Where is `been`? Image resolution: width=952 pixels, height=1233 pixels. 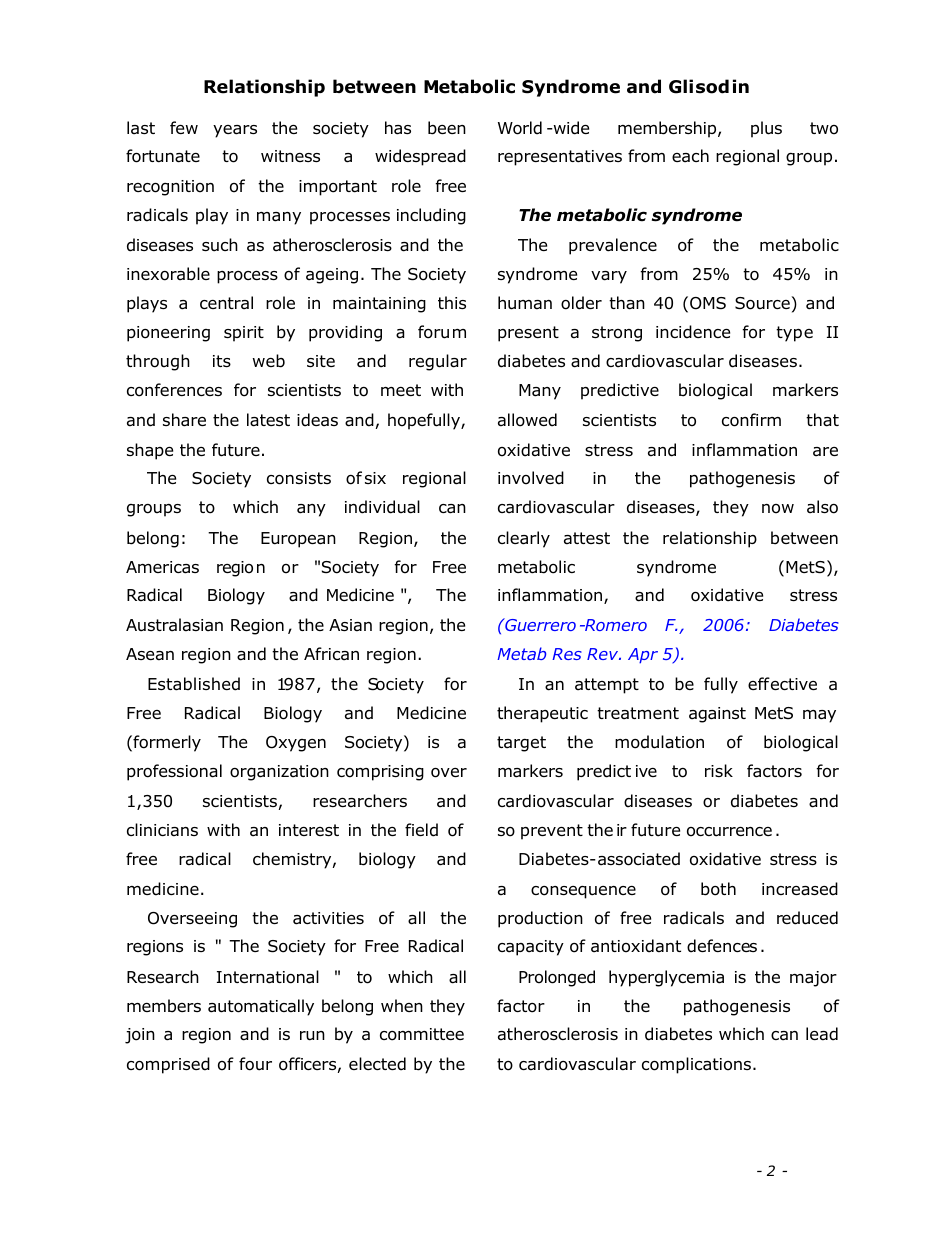 been is located at coordinates (447, 128).
